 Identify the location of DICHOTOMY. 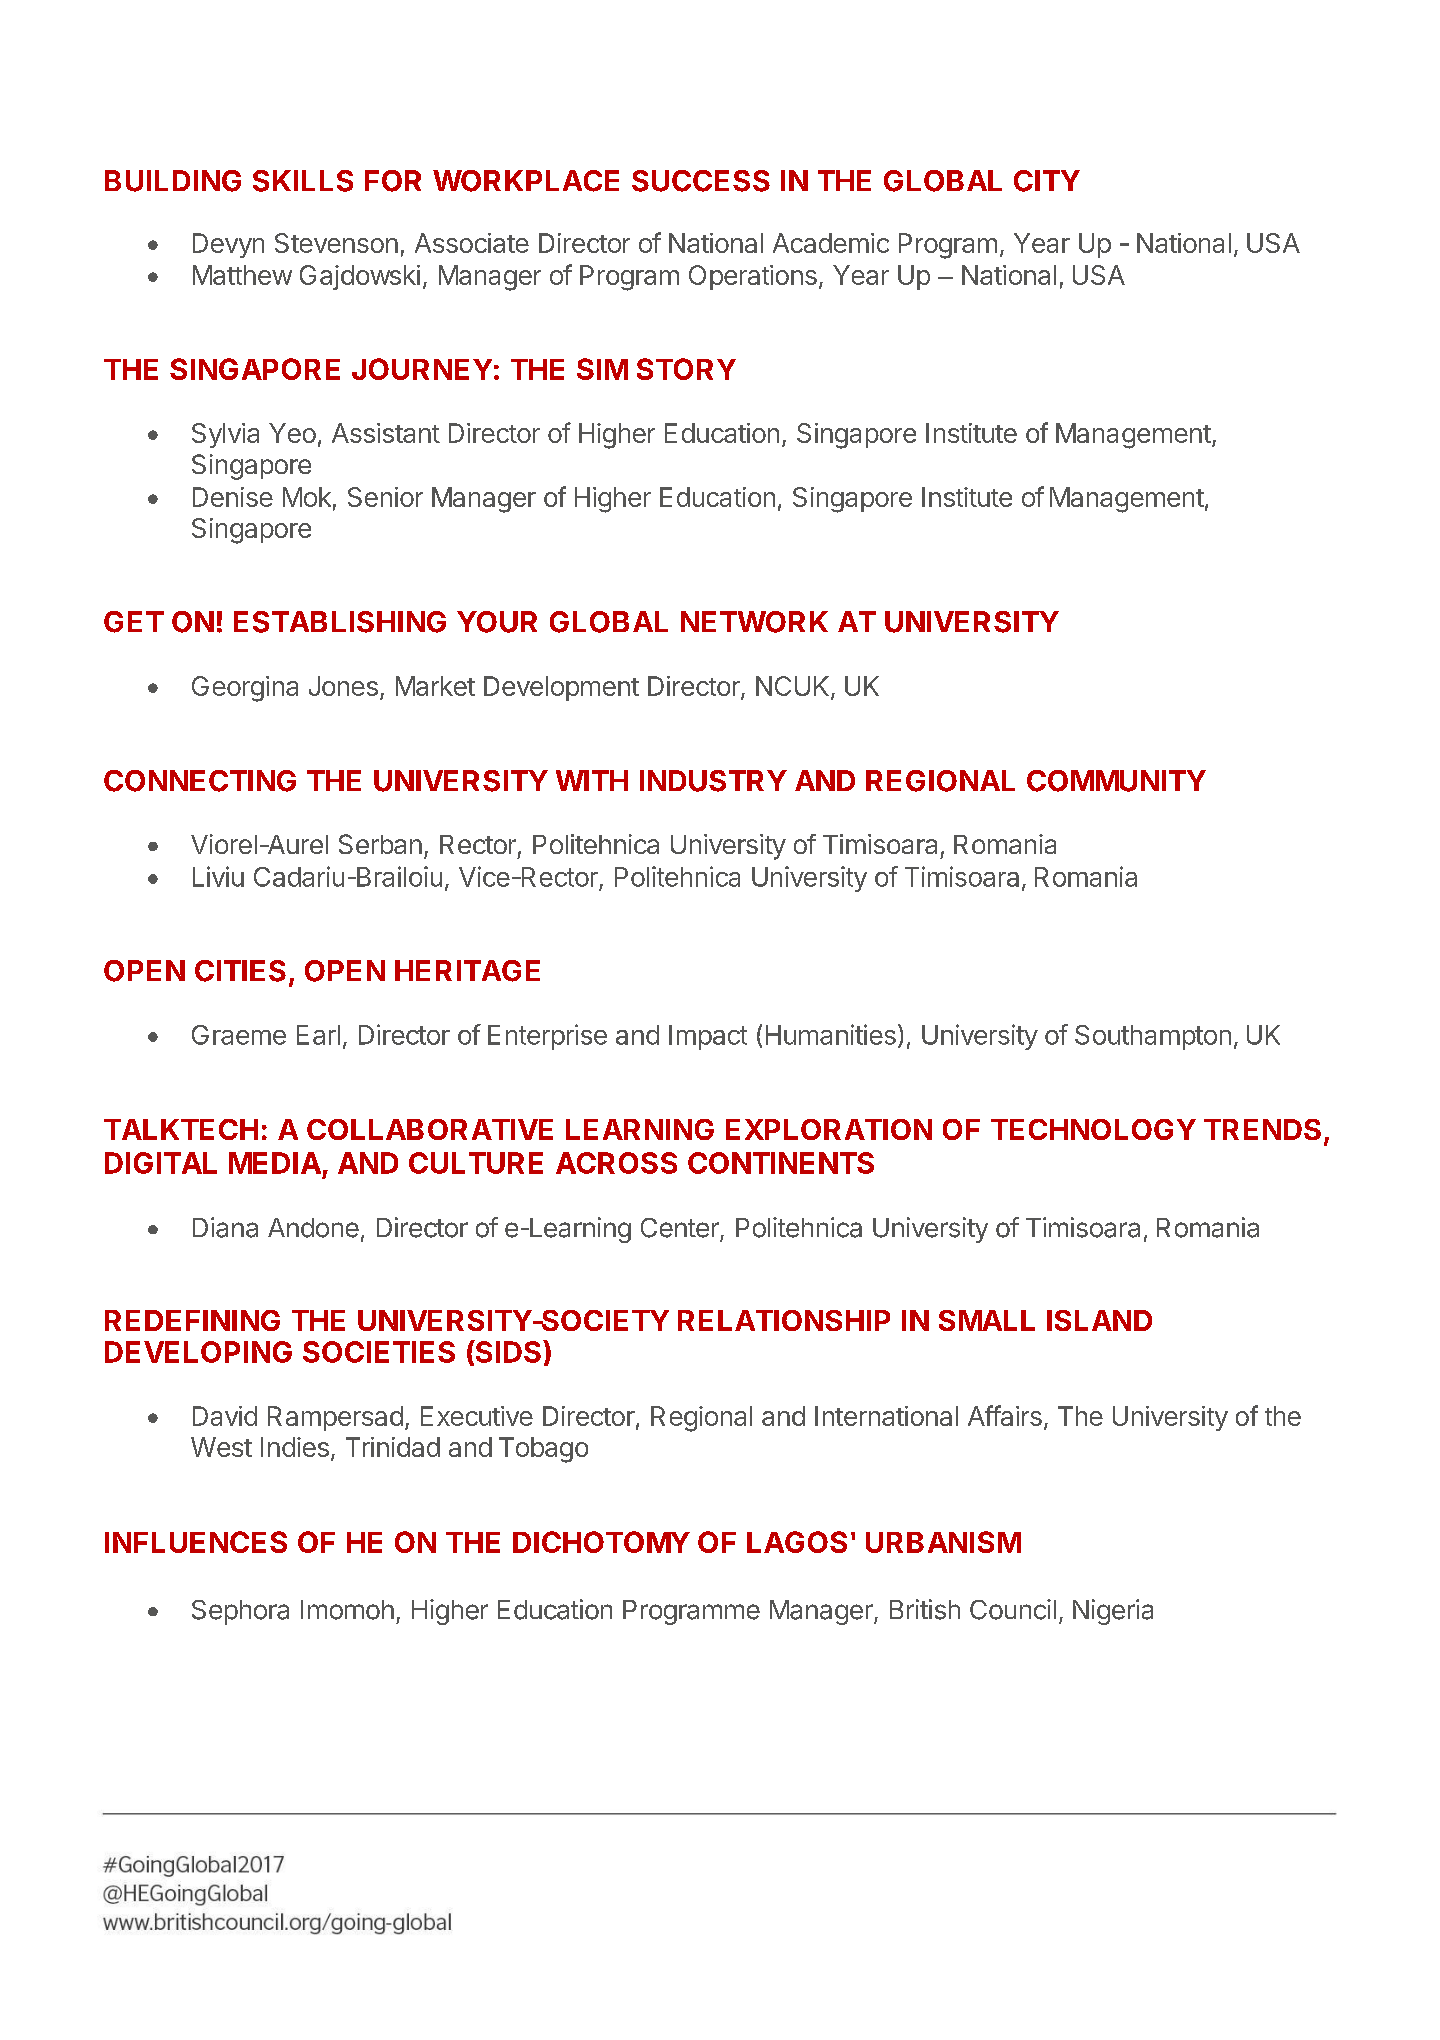
(601, 1542).
